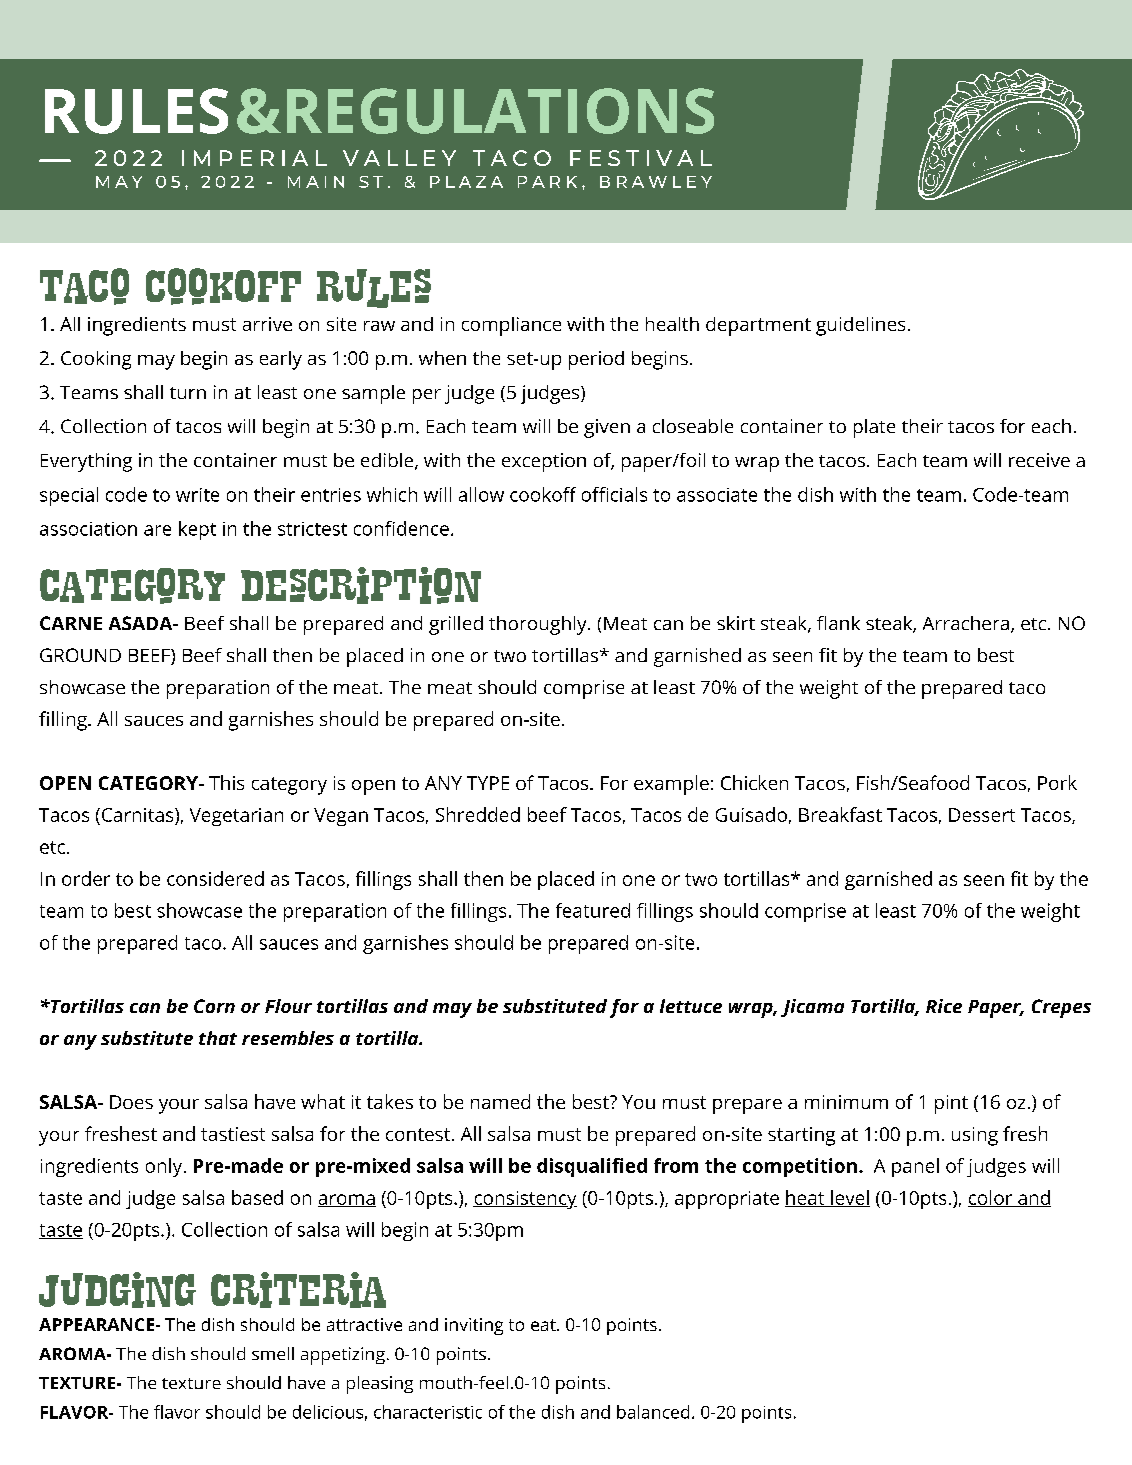 Image resolution: width=1132 pixels, height=1465 pixels. I want to click on smell, so click(273, 1353).
